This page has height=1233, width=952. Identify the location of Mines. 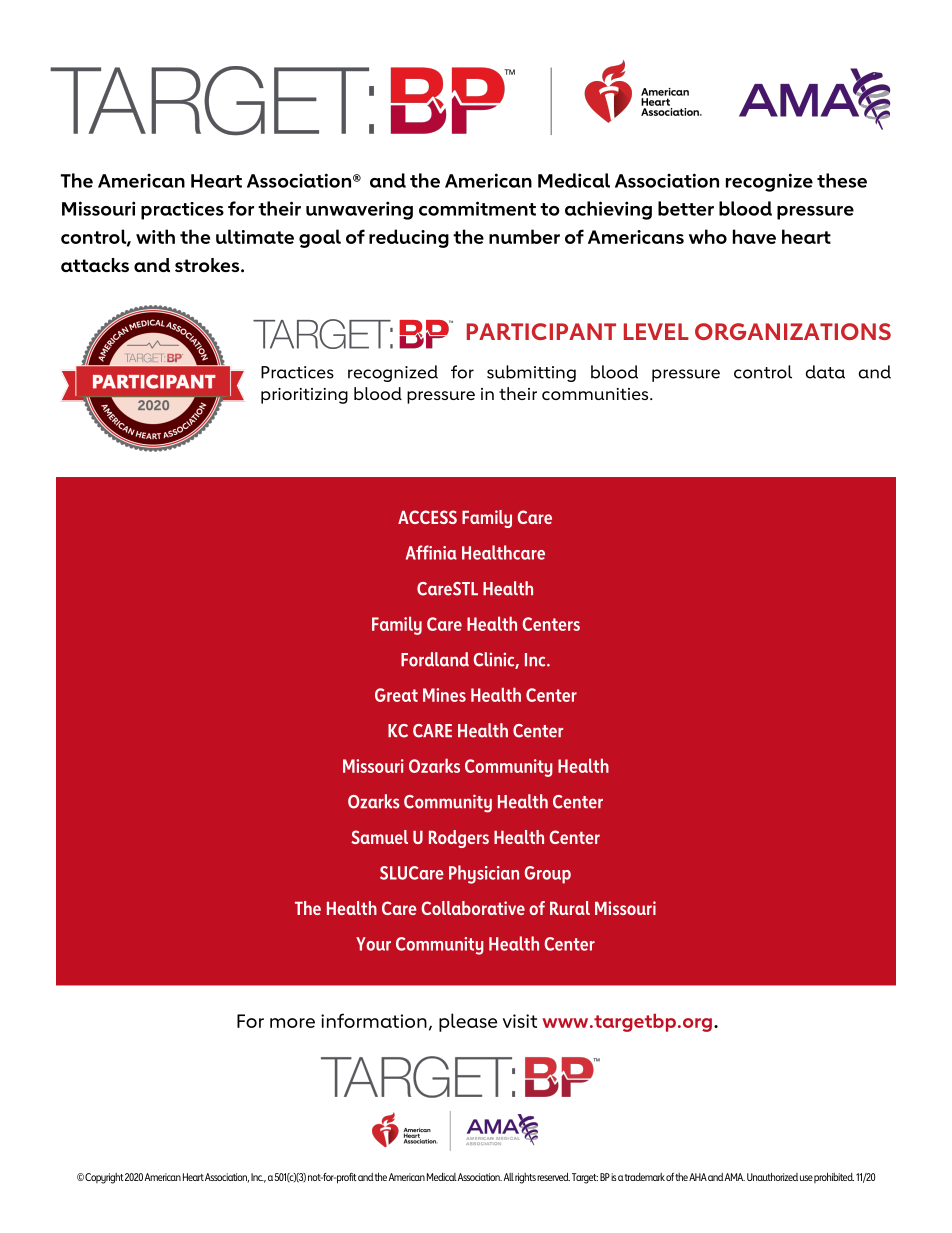
(444, 695).
